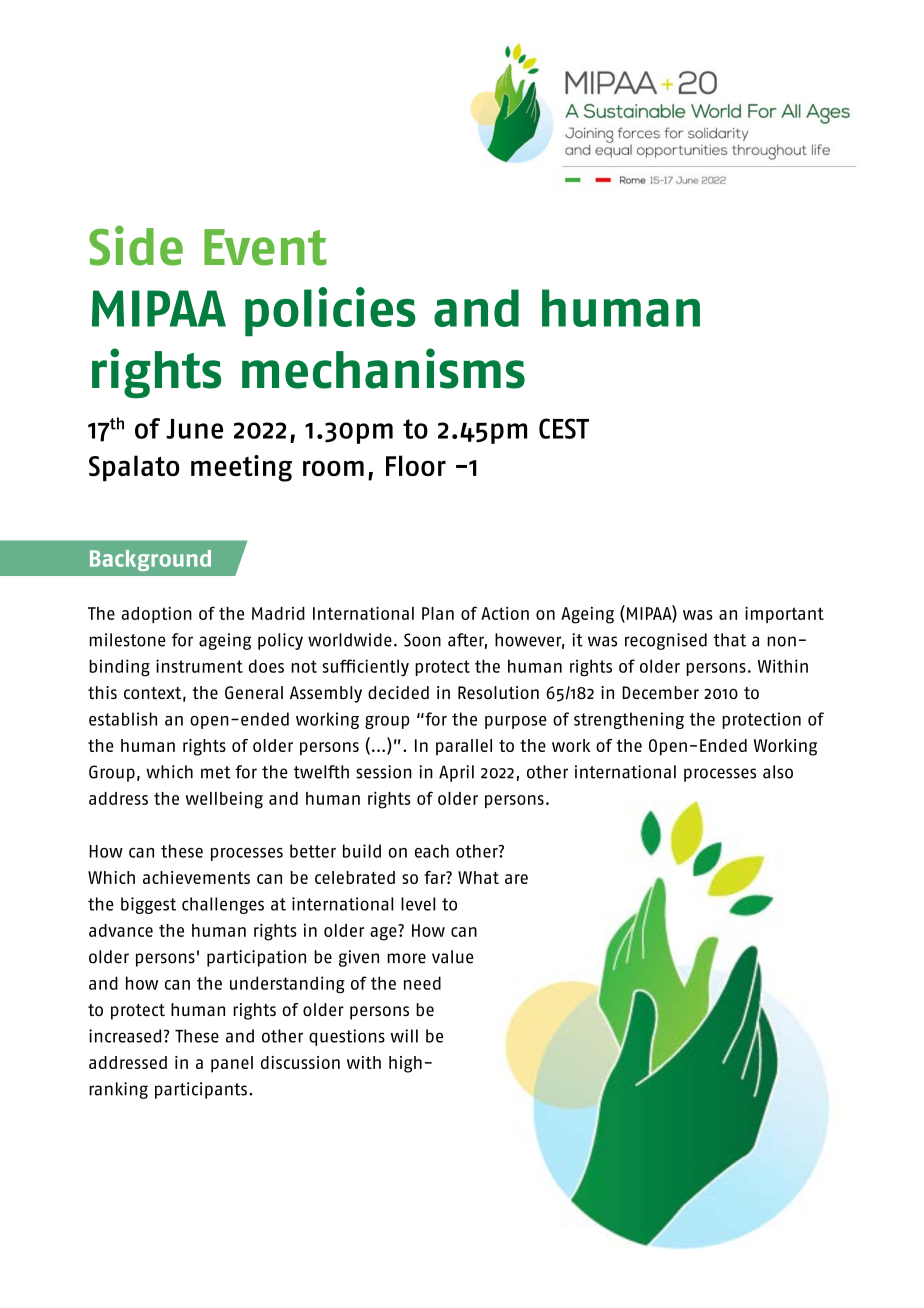  I want to click on establish, so click(123, 719).
